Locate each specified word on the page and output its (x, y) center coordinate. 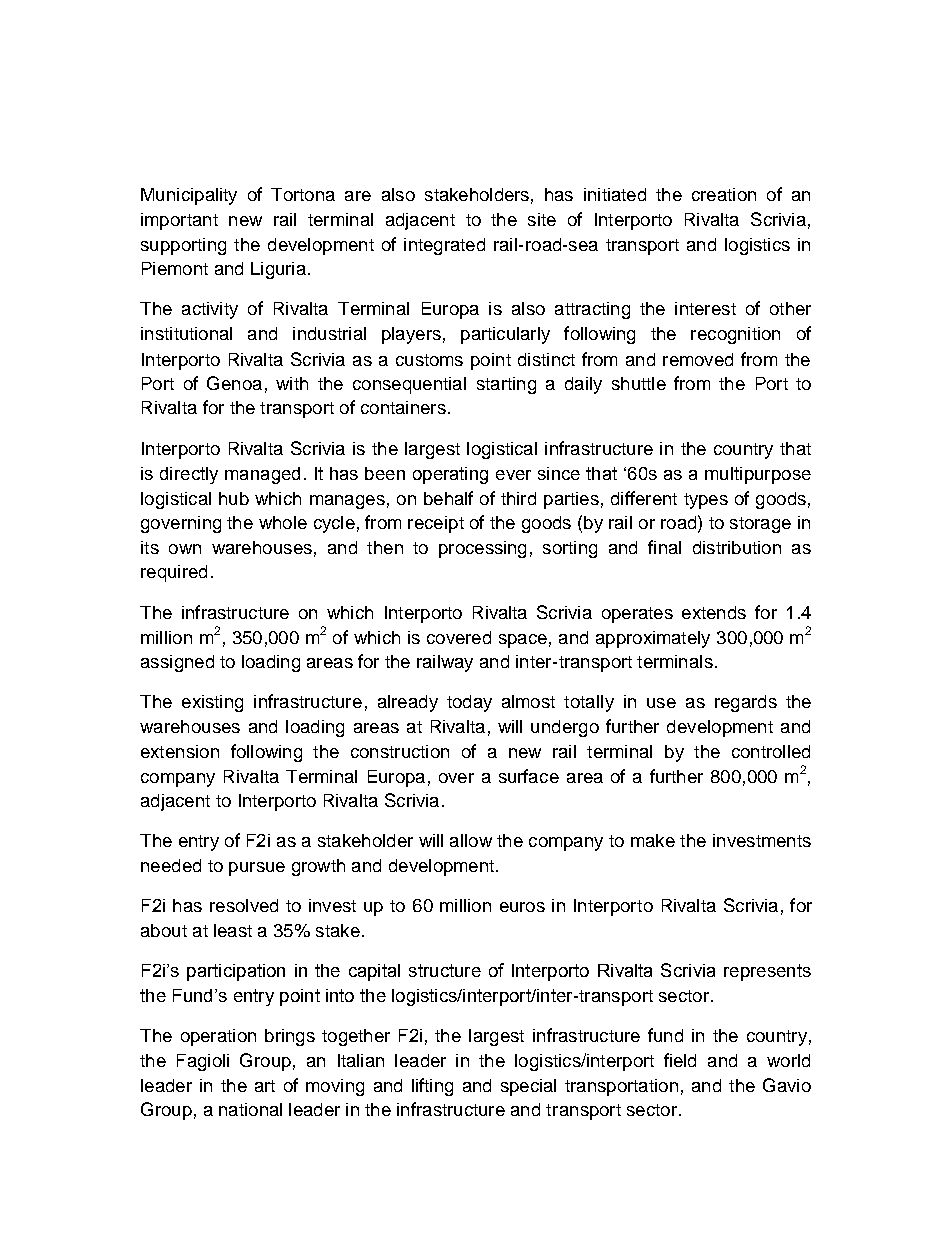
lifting (432, 1087)
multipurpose (758, 475)
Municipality (189, 196)
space (523, 641)
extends (714, 612)
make (653, 840)
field (680, 1060)
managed (262, 475)
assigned (177, 663)
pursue (257, 869)
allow (471, 840)
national (250, 1109)
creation (724, 194)
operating (450, 475)
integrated (444, 246)
